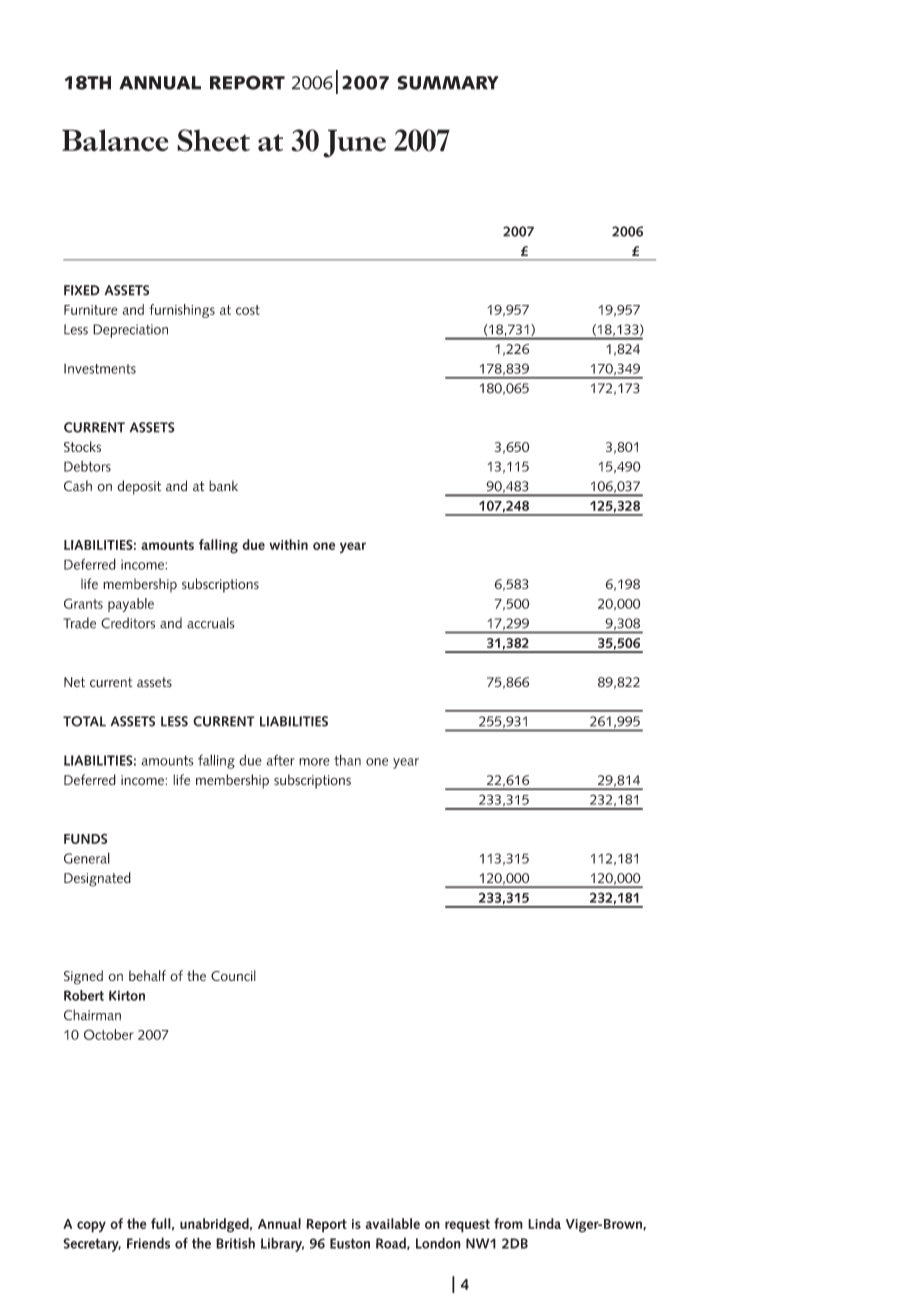 This screenshot has height=1316, width=924. I want to click on Library, so click(282, 1244).
